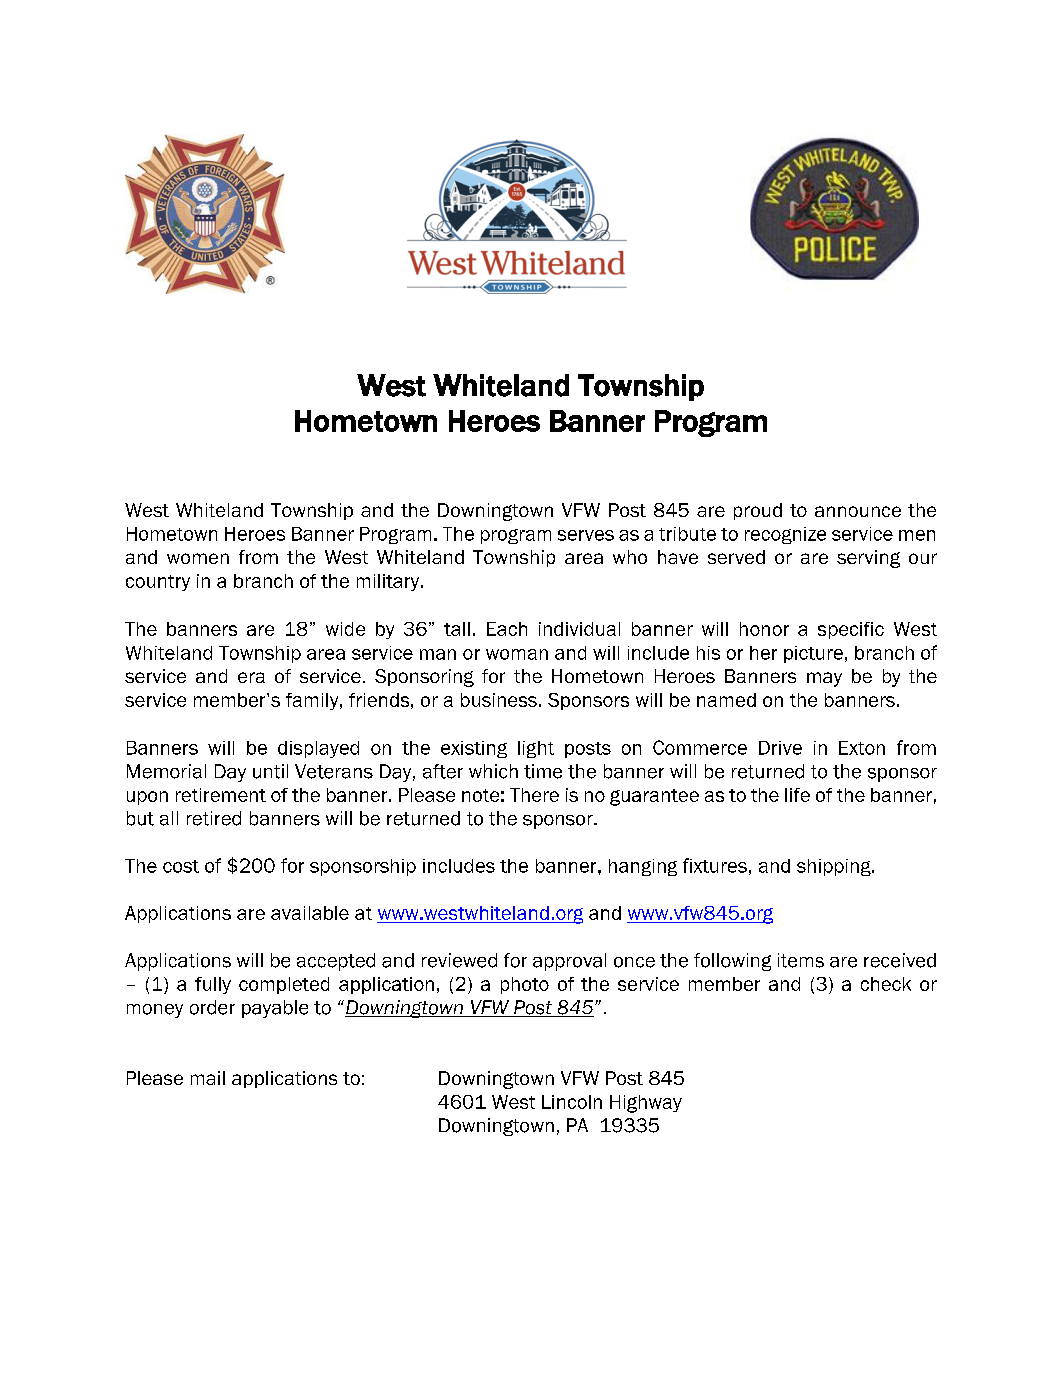  What do you see at coordinates (208, 1078) in the screenshot?
I see `mail` at bounding box center [208, 1078].
